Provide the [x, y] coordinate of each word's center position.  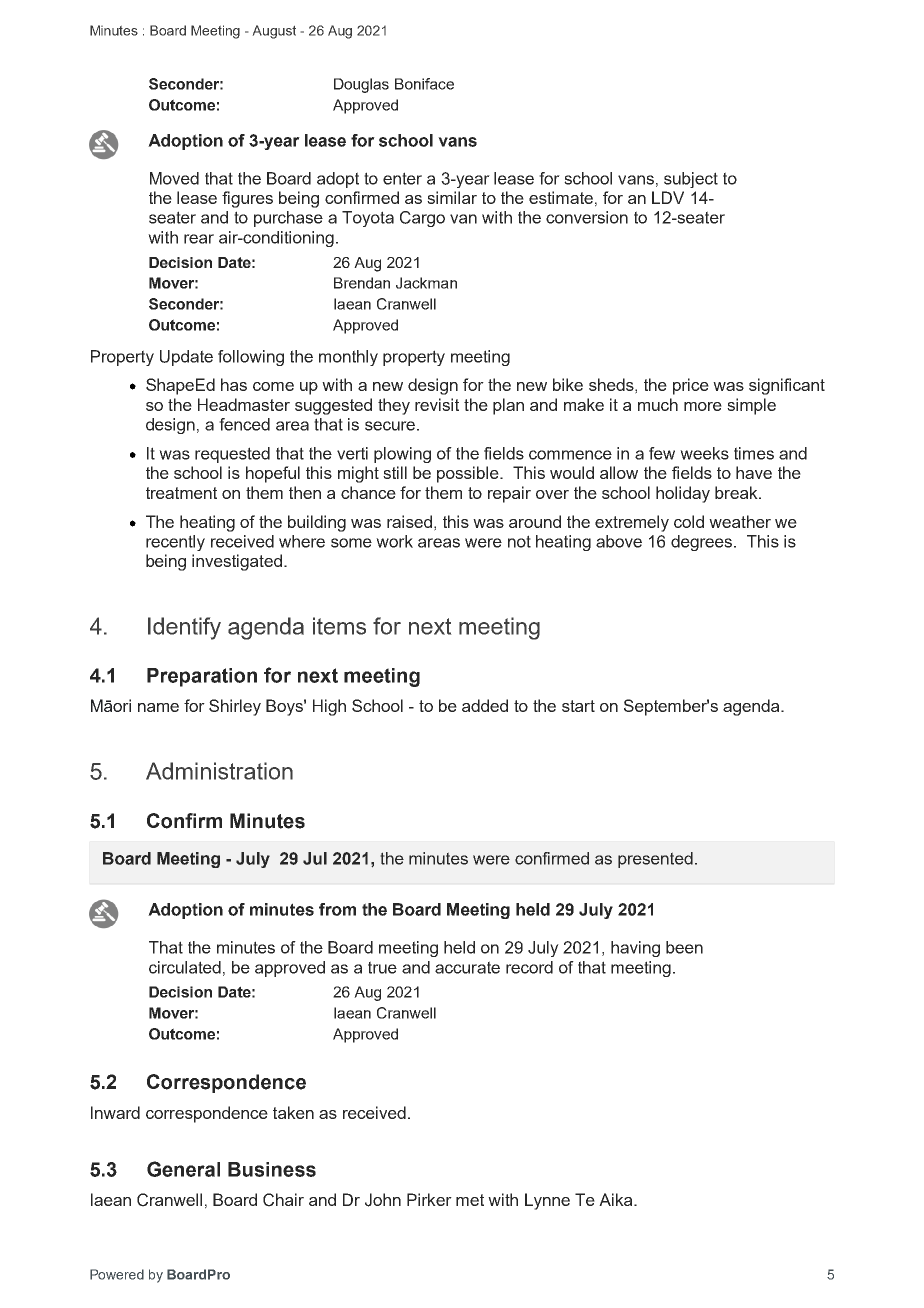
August [274, 32]
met [470, 1200]
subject [691, 180]
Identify [184, 628]
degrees [701, 543]
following [251, 358]
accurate [467, 967]
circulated [185, 967]
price [691, 386]
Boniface [424, 84]
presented [655, 860]
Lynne [547, 1201]
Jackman [426, 283]
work [394, 541]
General [183, 1169]
